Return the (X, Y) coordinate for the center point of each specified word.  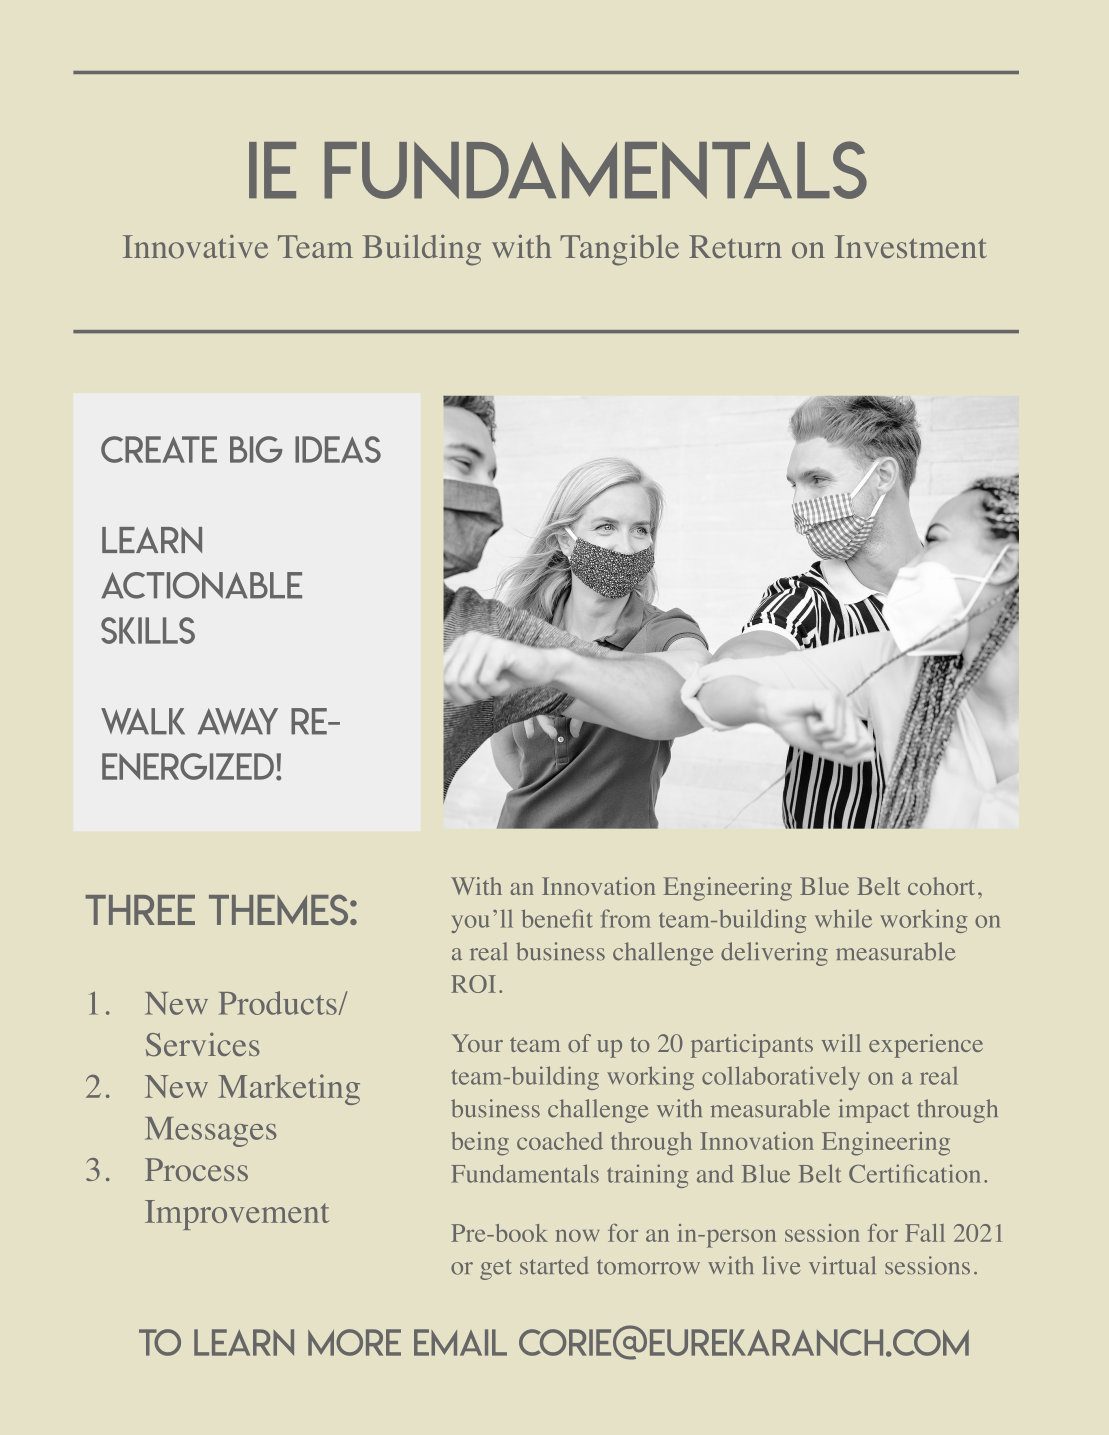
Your (477, 1043)
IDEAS (338, 449)
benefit (557, 918)
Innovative (195, 247)
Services (203, 1045)
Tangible (619, 250)
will (841, 1043)
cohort (941, 886)
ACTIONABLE (201, 585)
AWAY (238, 721)
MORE (354, 1342)
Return (735, 246)
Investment (911, 246)
